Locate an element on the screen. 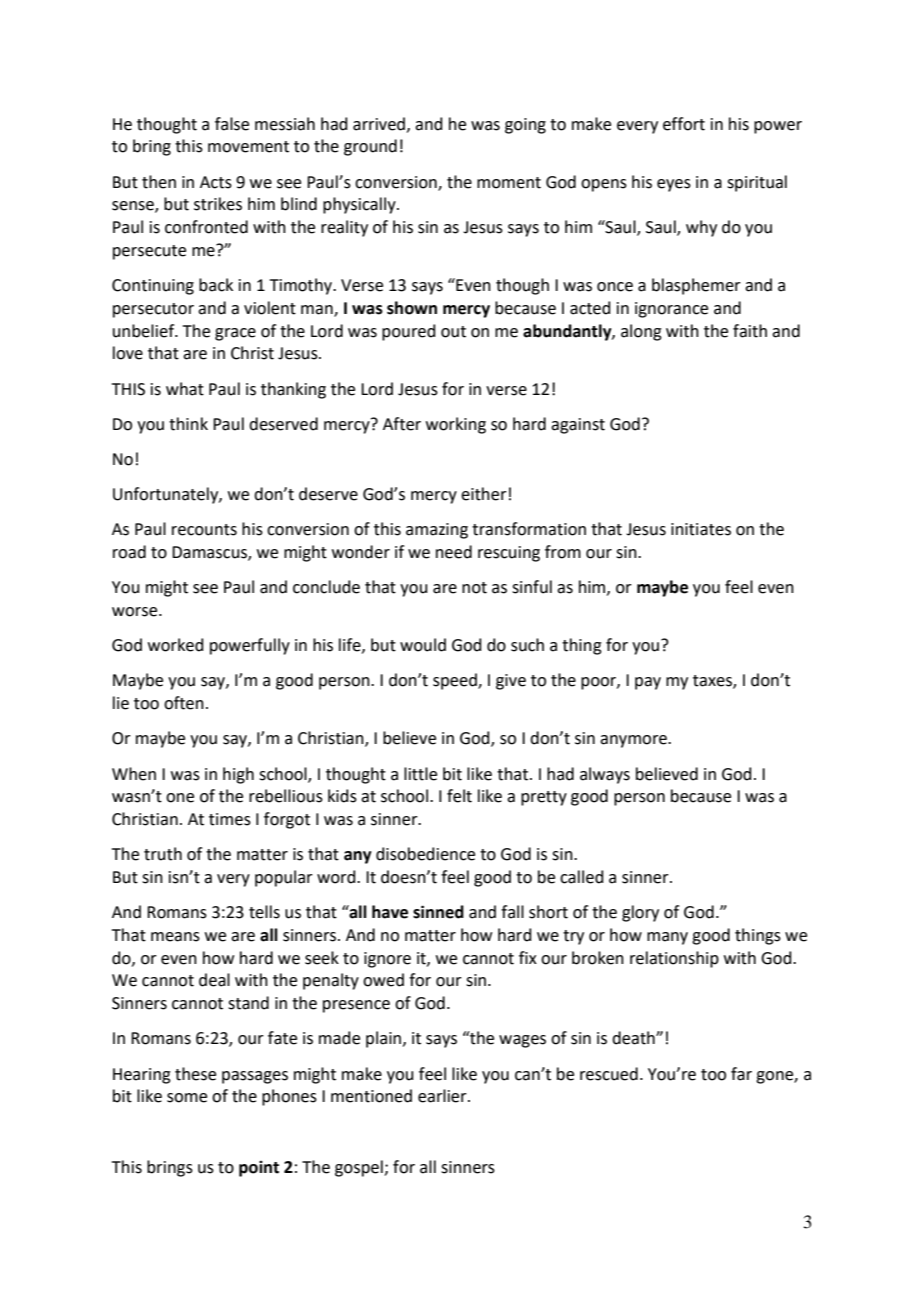 The image size is (924, 1308). felt is located at coordinates (459, 796).
